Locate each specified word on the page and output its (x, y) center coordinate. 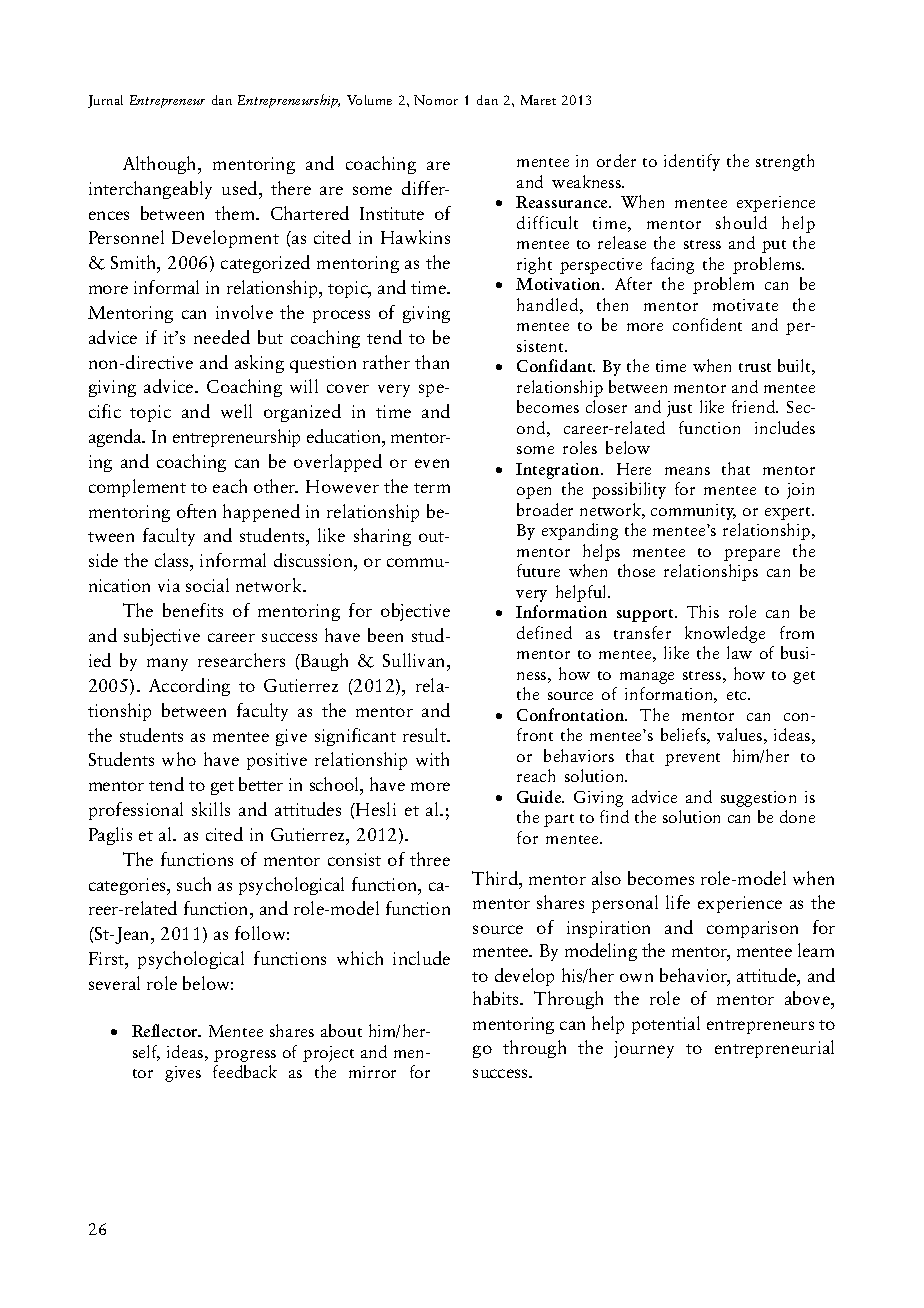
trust (755, 367)
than (432, 362)
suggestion (758, 799)
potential (666, 1025)
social (207, 585)
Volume (369, 100)
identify (692, 162)
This (703, 611)
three (430, 859)
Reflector (166, 1030)
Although (161, 165)
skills (211, 809)
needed (222, 337)
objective (415, 612)
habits (497, 998)
